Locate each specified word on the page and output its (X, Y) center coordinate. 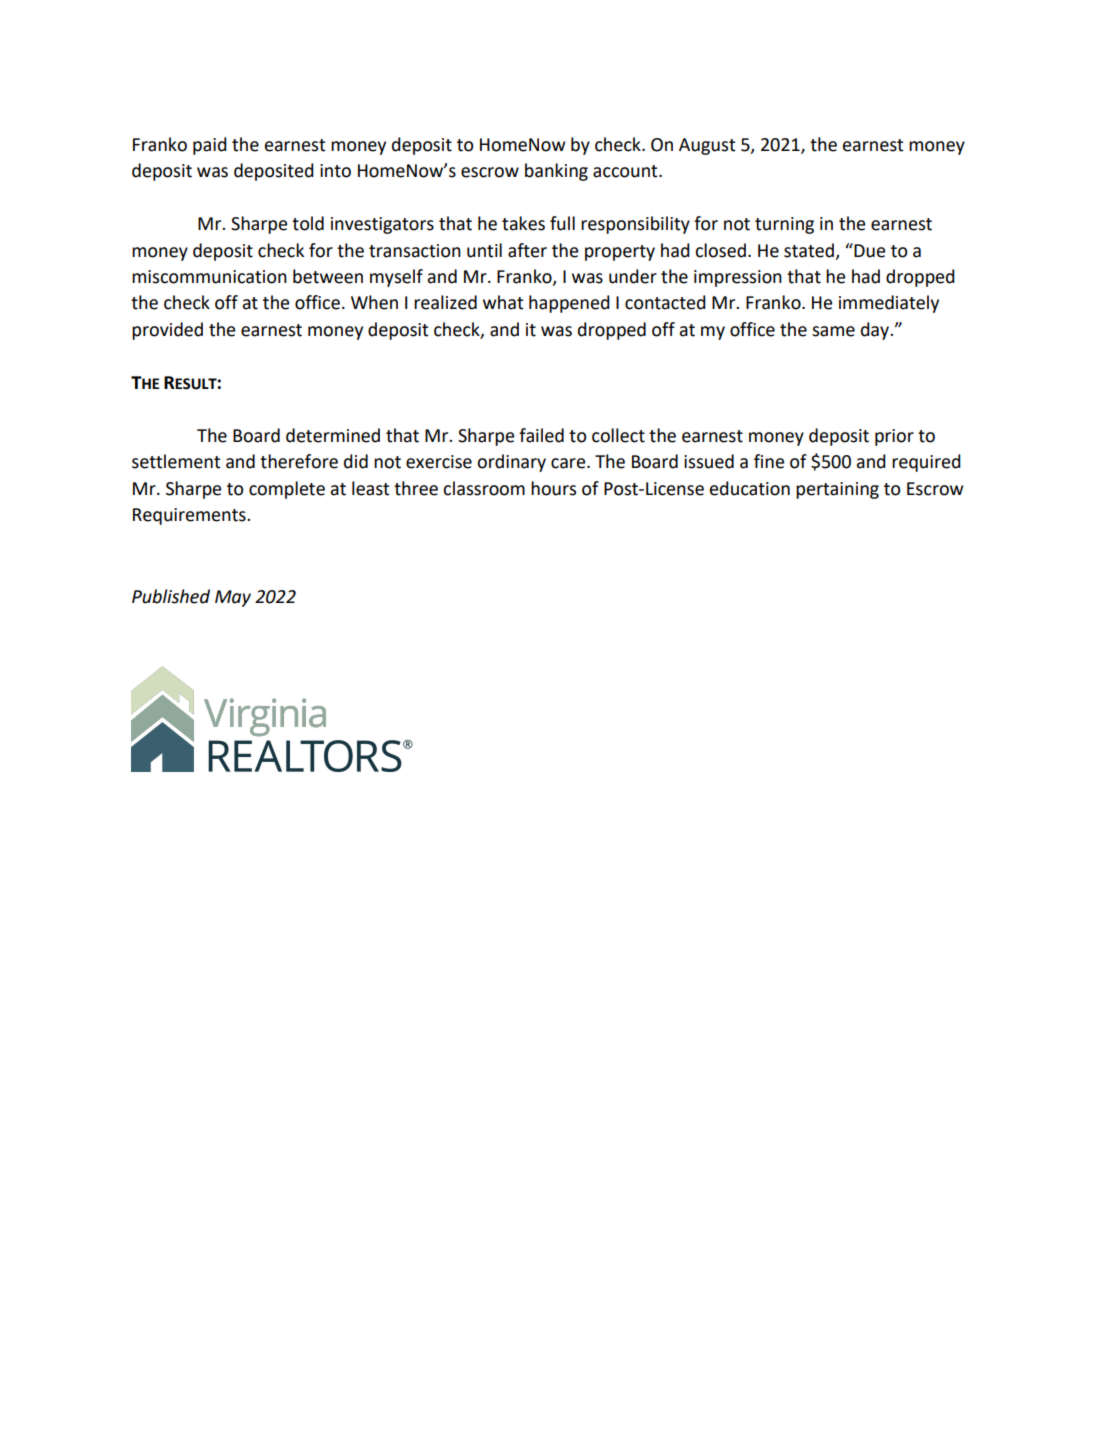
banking (556, 172)
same (833, 331)
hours (553, 488)
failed (541, 435)
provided (167, 331)
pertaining (837, 490)
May (233, 598)
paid (210, 146)
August (707, 146)
